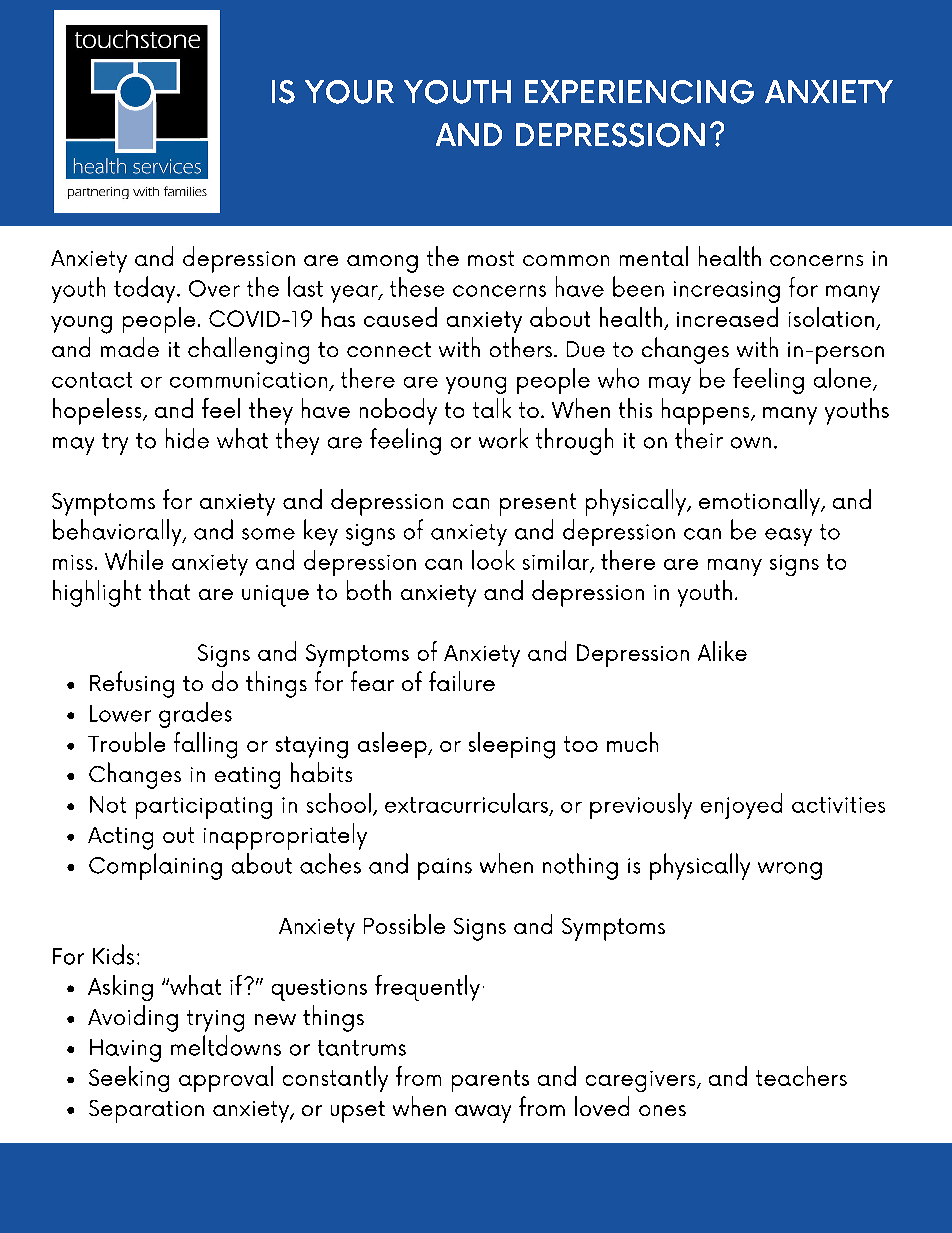  Describe the element at coordinates (490, 1081) in the document. I see `parents` at that location.
